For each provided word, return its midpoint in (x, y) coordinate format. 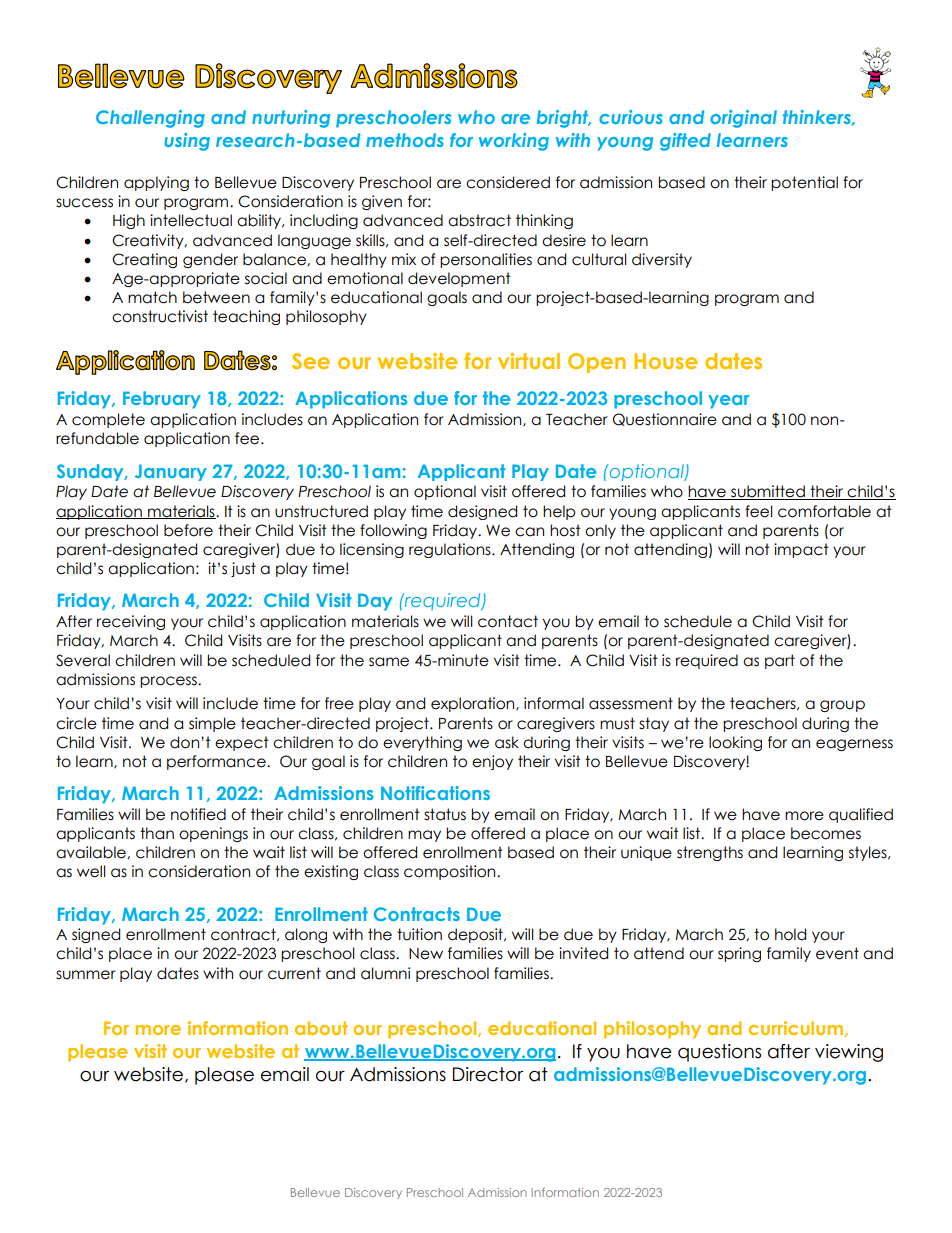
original (743, 119)
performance (217, 762)
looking (735, 743)
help (559, 512)
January (171, 472)
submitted (768, 492)
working (514, 142)
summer (86, 975)
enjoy (492, 762)
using (187, 142)
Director (488, 1074)
